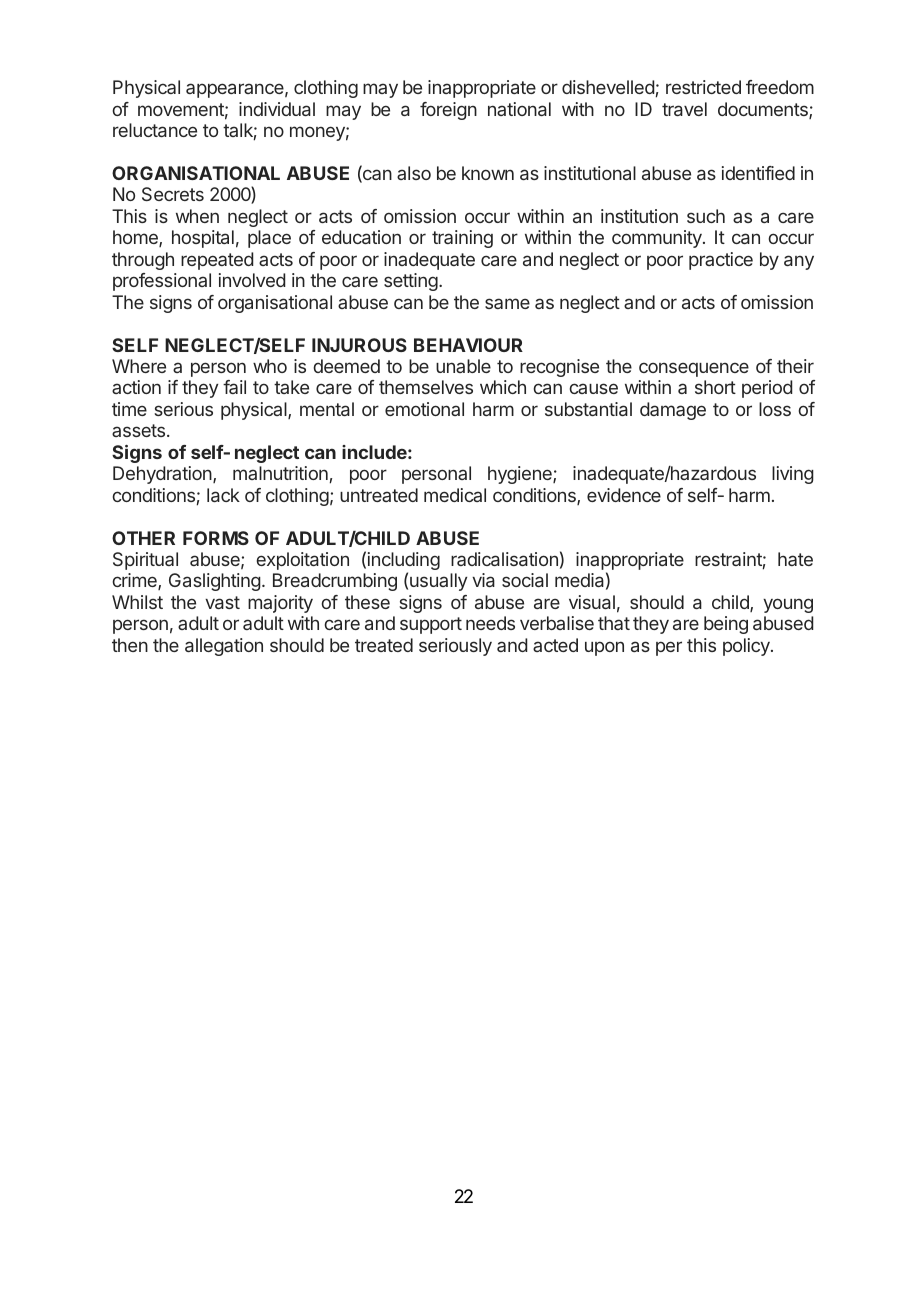 This screenshot has height=1308, width=924. Describe the element at coordinates (277, 109) in the screenshot. I see `individual` at that location.
